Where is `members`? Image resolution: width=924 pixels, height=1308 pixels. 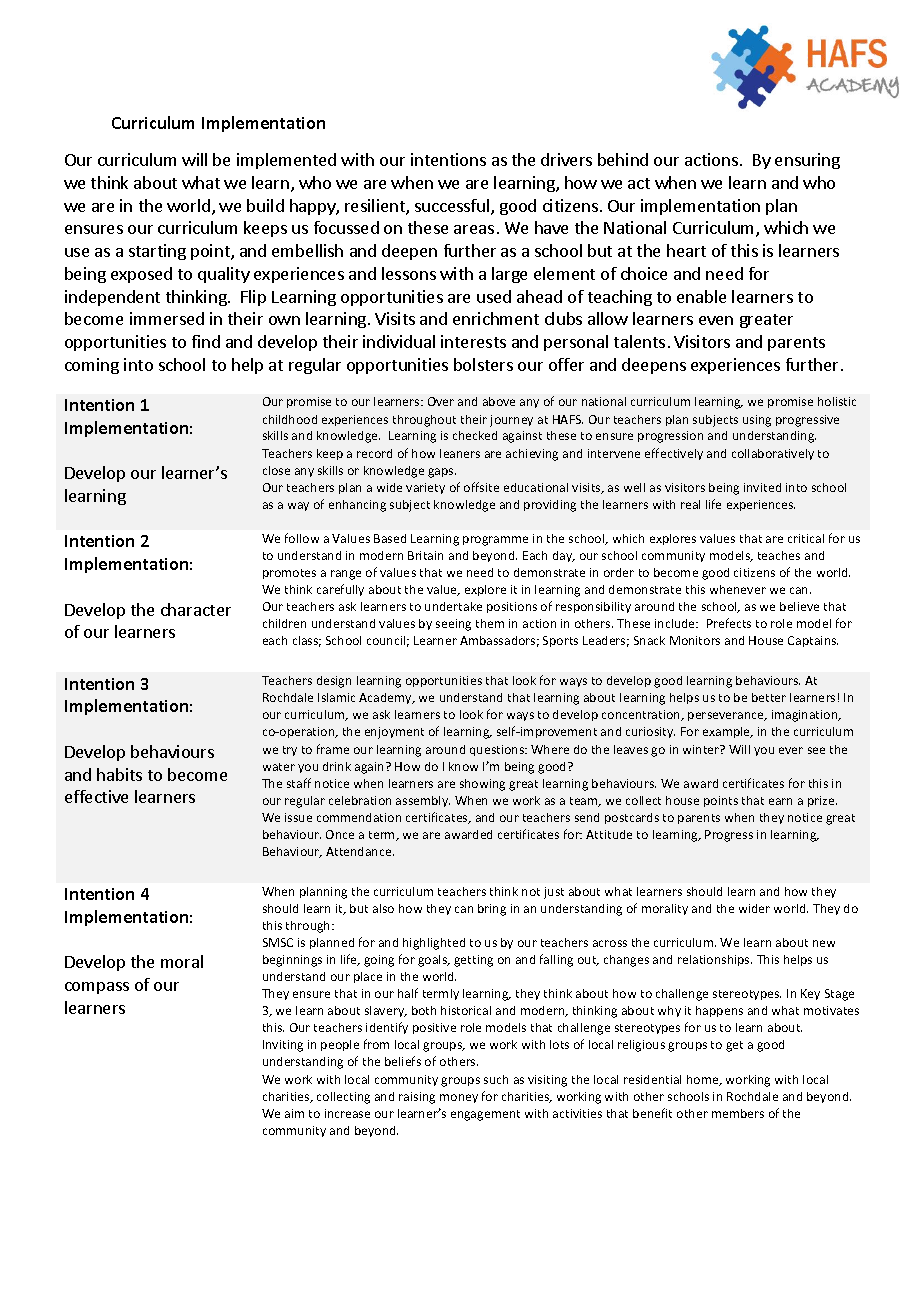
members is located at coordinates (738, 1113).
